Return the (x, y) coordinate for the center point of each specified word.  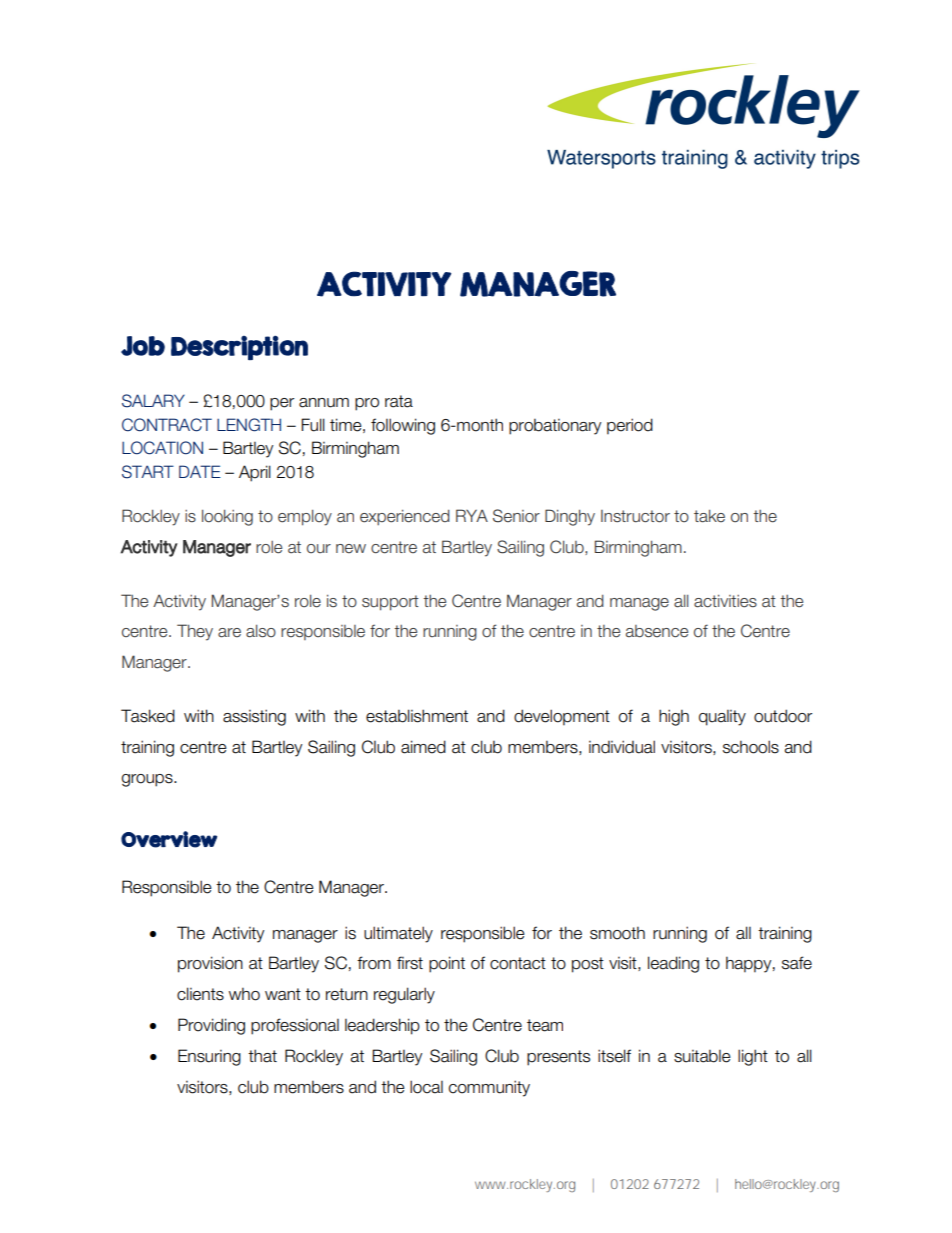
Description (239, 348)
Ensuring (209, 1057)
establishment (417, 716)
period (630, 426)
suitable (702, 1056)
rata (399, 401)
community (489, 1088)
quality (722, 718)
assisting (254, 717)
